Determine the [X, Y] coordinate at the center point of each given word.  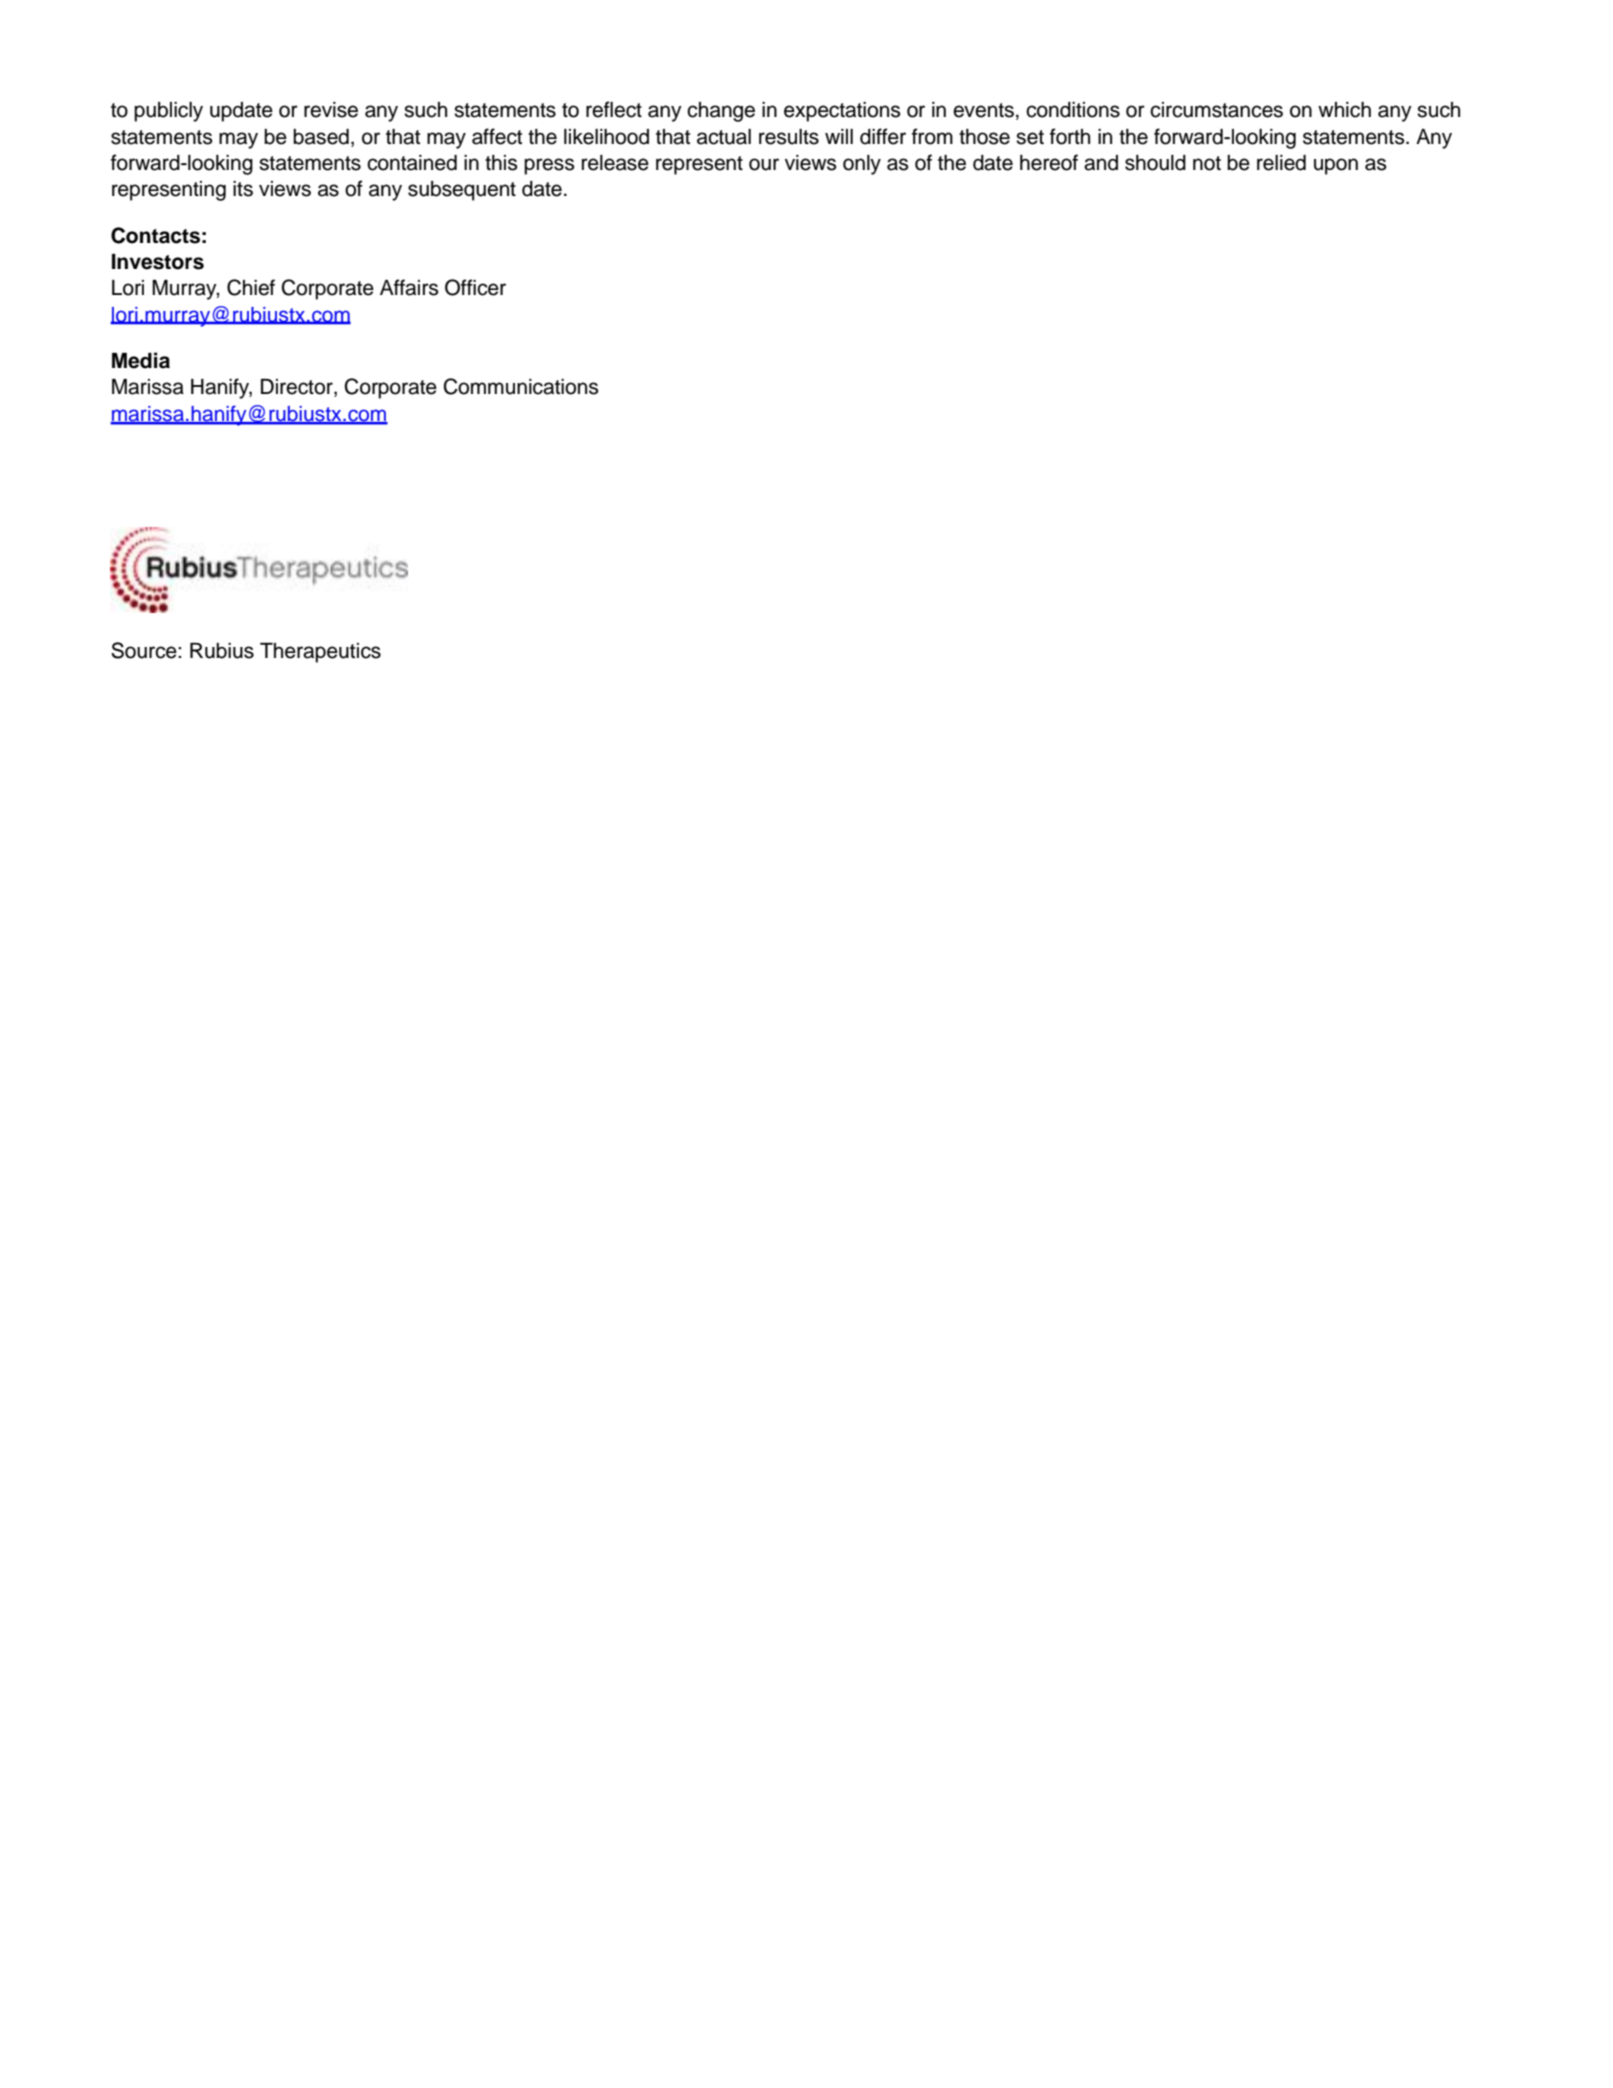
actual [724, 137]
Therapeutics [320, 653]
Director [298, 388]
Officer [475, 287]
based [321, 137]
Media [141, 360]
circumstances [1216, 110]
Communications [521, 386]
